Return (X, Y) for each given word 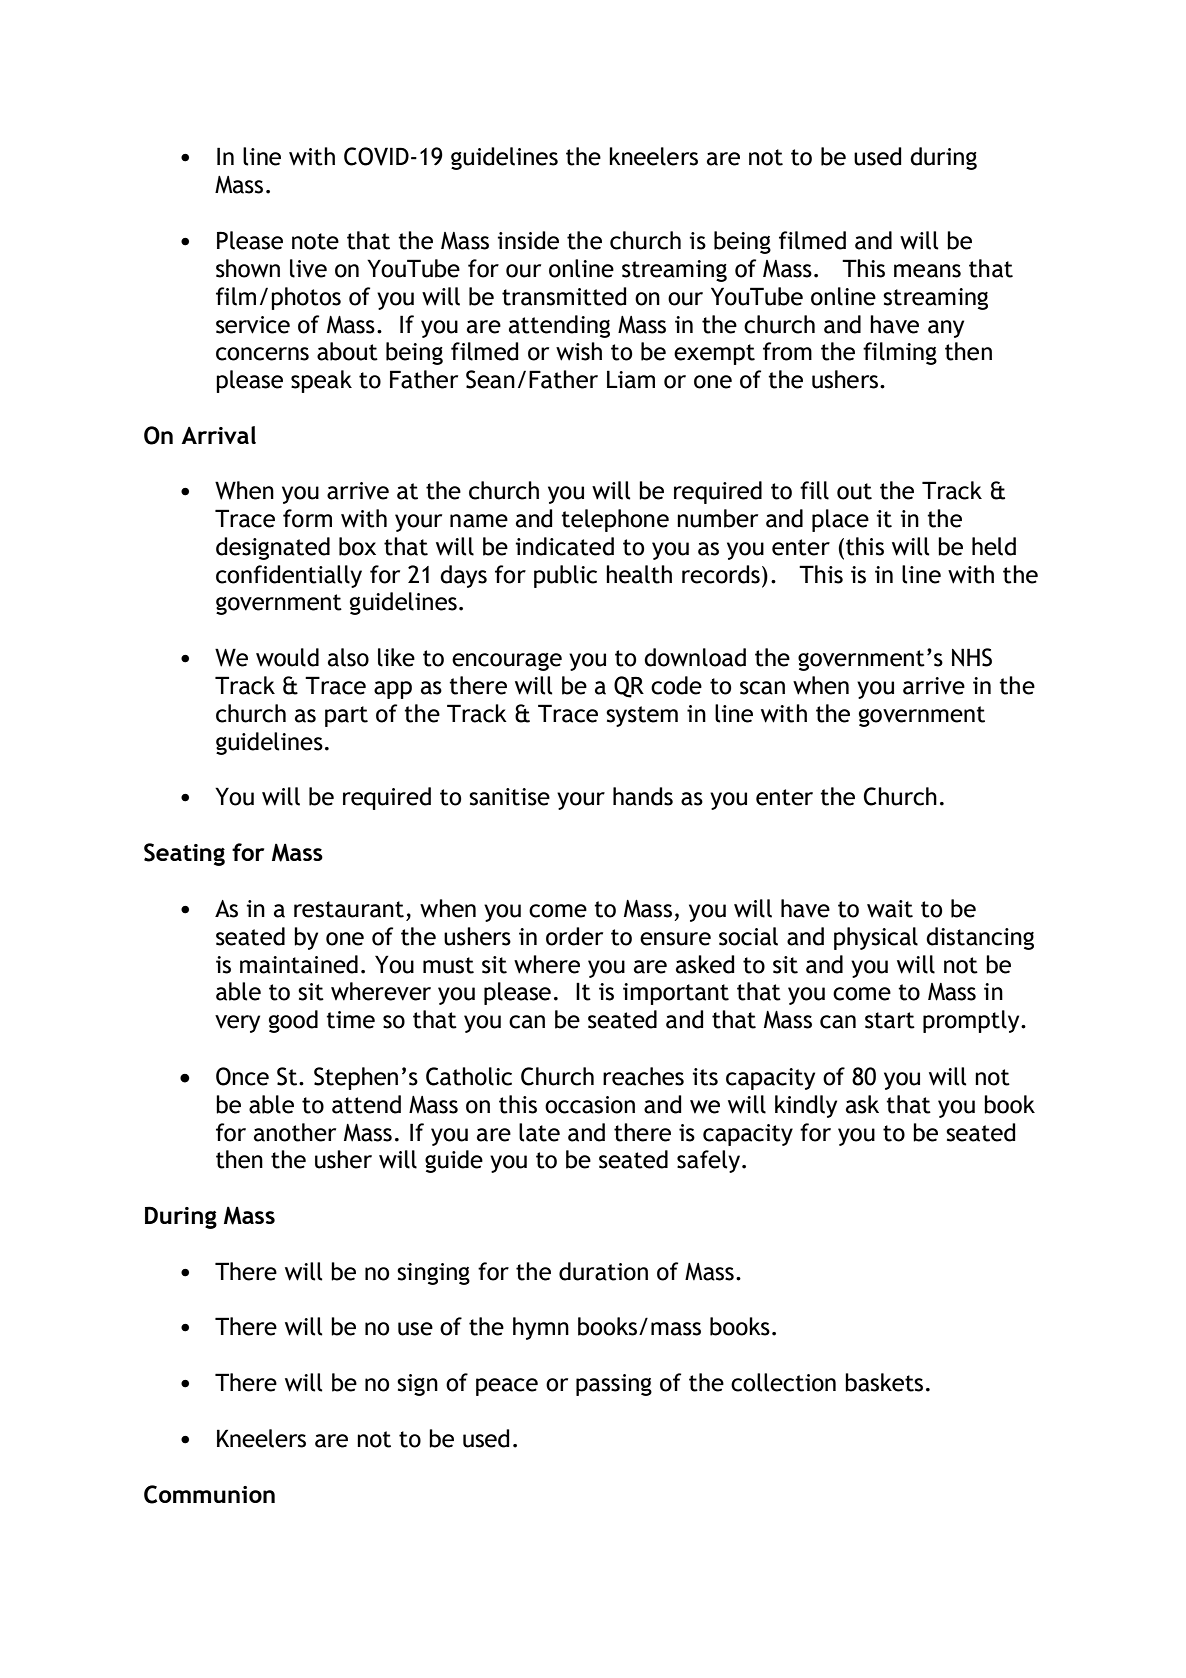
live (308, 268)
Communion (209, 1494)
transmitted (564, 296)
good (293, 1021)
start (890, 1020)
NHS (972, 657)
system (642, 716)
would (287, 657)
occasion (590, 1105)
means (927, 271)
